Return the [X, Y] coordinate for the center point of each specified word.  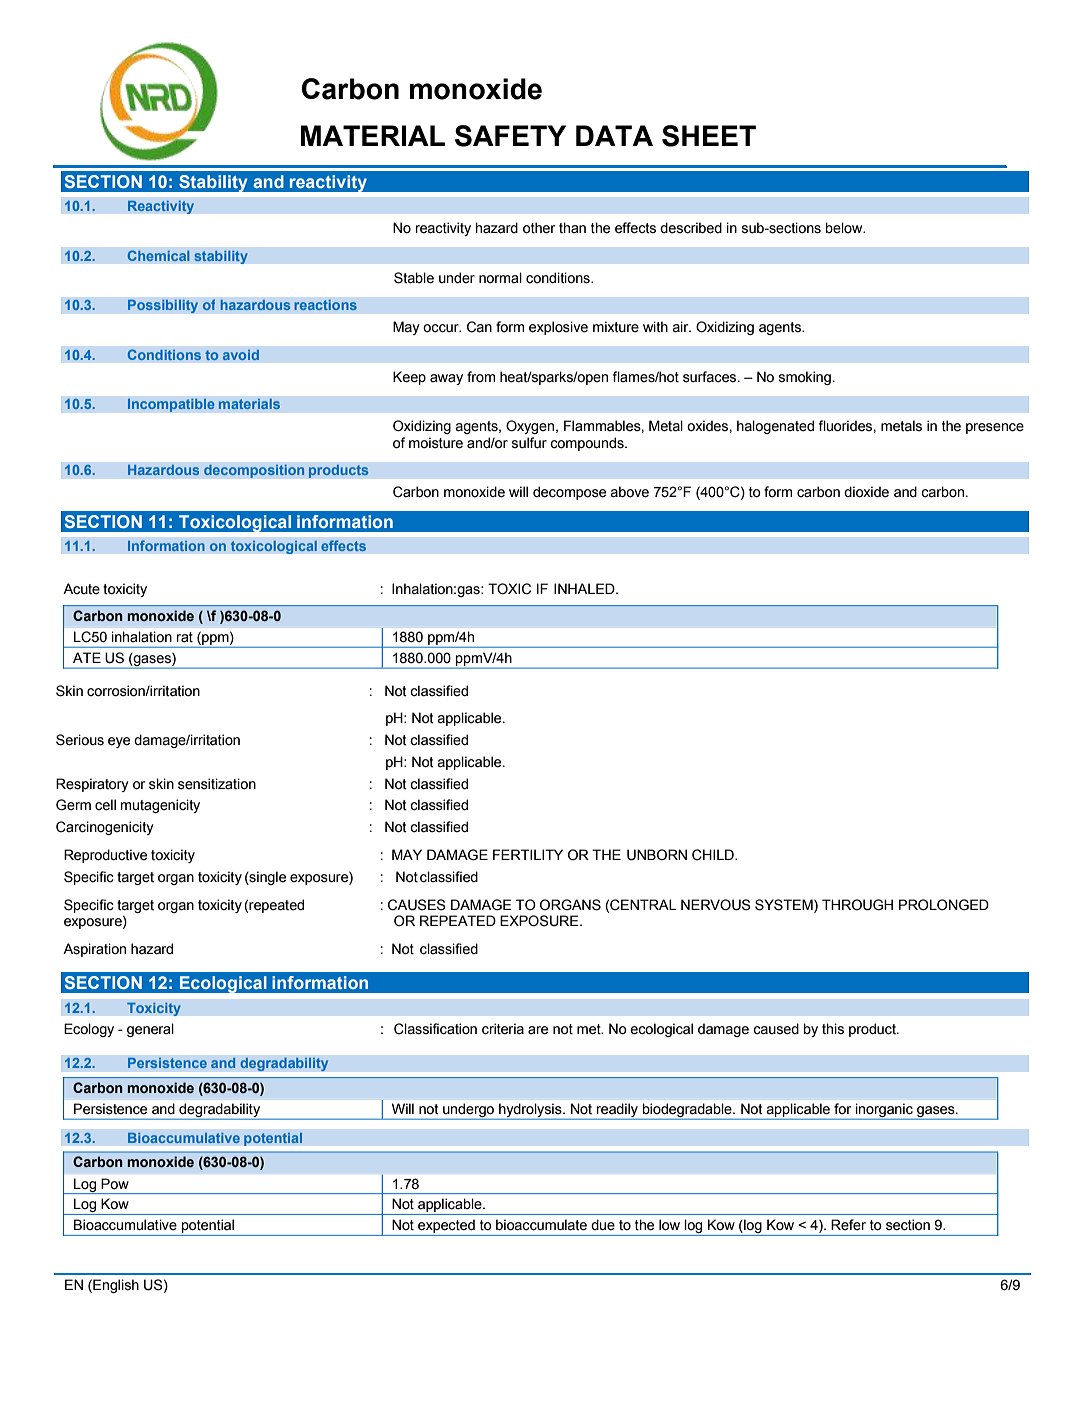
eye [119, 742]
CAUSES [417, 905]
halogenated [775, 427]
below [845, 228]
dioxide [866, 492]
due [603, 1225]
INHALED [585, 588]
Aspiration [94, 950]
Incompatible [171, 405]
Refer [848, 1225]
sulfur [529, 443]
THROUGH [857, 905]
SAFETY [510, 136]
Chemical [158, 255]
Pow [115, 1183]
